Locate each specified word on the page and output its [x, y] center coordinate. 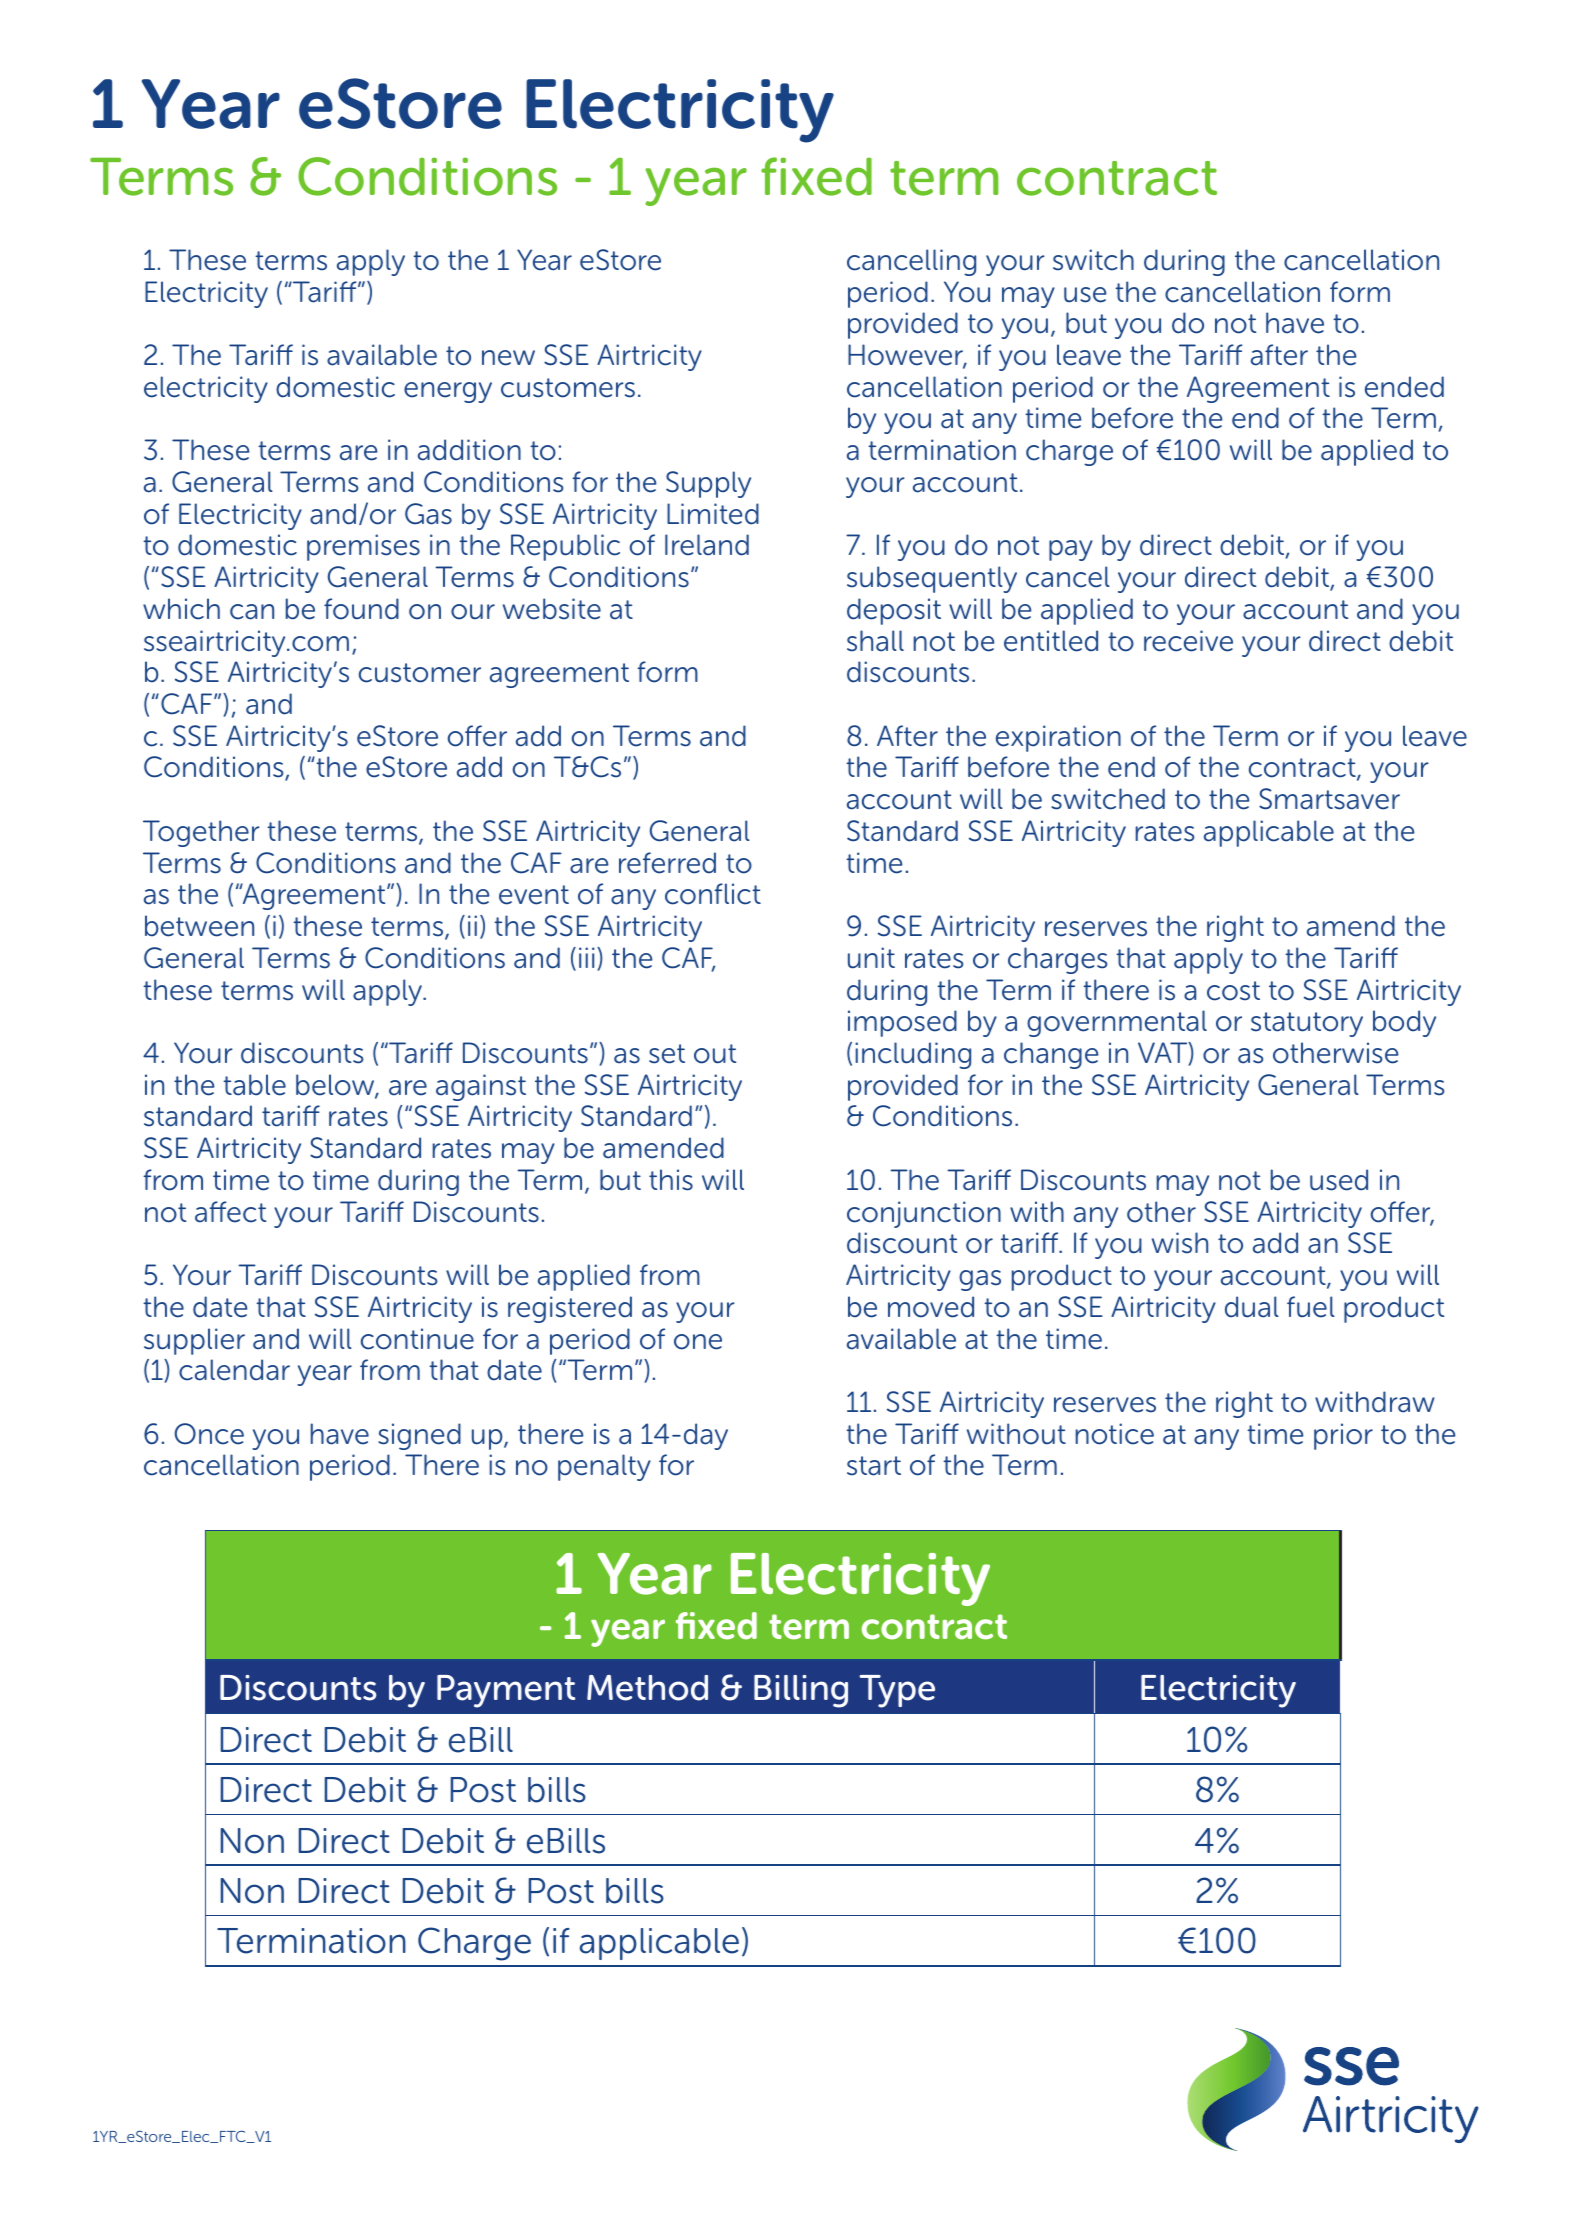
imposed [902, 1023]
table [254, 1085]
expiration [1058, 738]
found [361, 609]
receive [1188, 641]
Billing [801, 1691]
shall [875, 641]
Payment [506, 1691]
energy [448, 392]
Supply [708, 484]
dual [1252, 1307]
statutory [1307, 1024]
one [698, 1342]
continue [417, 1339]
